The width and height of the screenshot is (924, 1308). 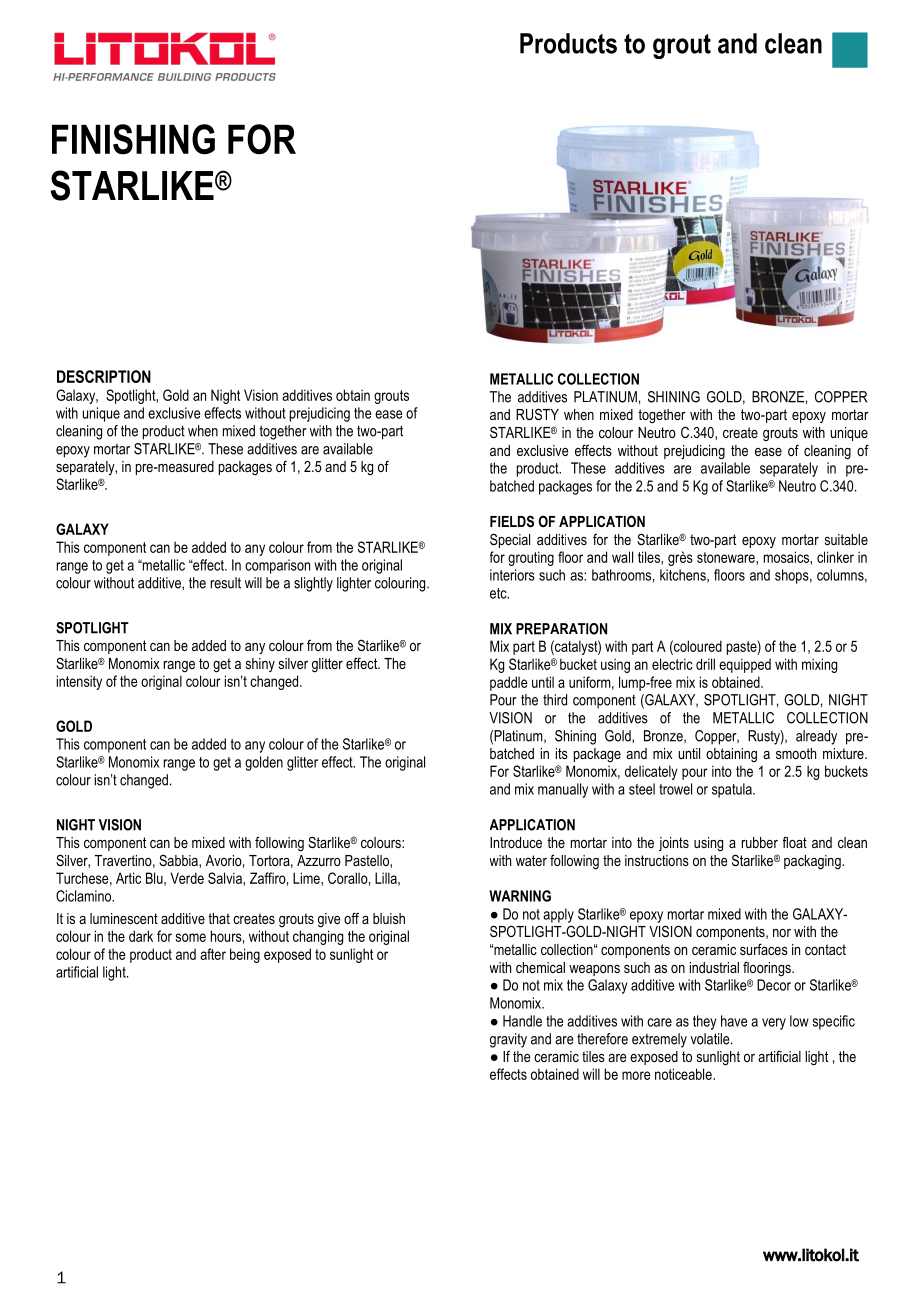 I want to click on very, so click(x=774, y=1024).
